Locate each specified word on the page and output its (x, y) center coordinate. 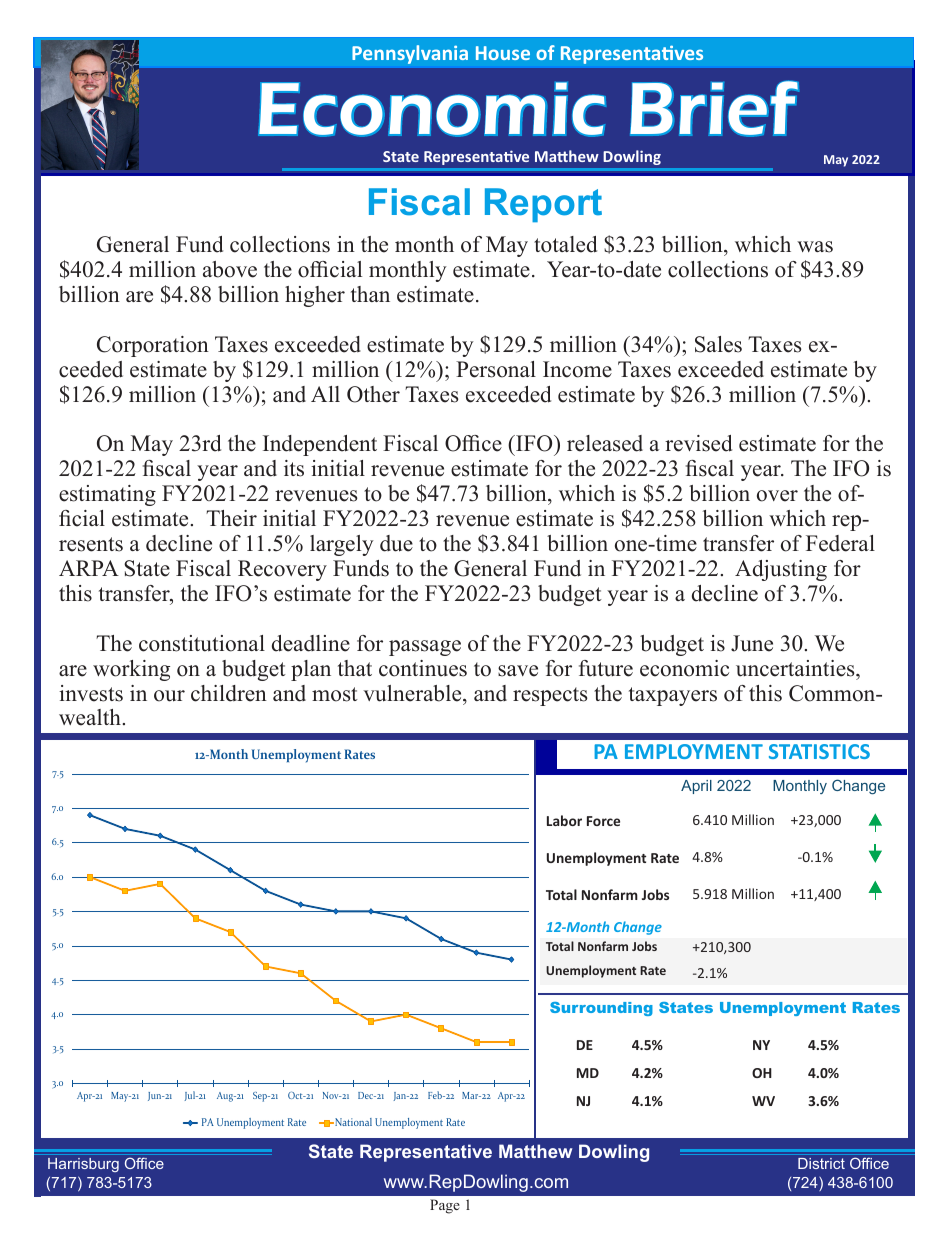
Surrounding (601, 1009)
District (821, 1163)
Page (445, 1206)
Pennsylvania (410, 54)
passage (425, 648)
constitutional (202, 643)
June (752, 643)
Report (543, 205)
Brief (714, 108)
